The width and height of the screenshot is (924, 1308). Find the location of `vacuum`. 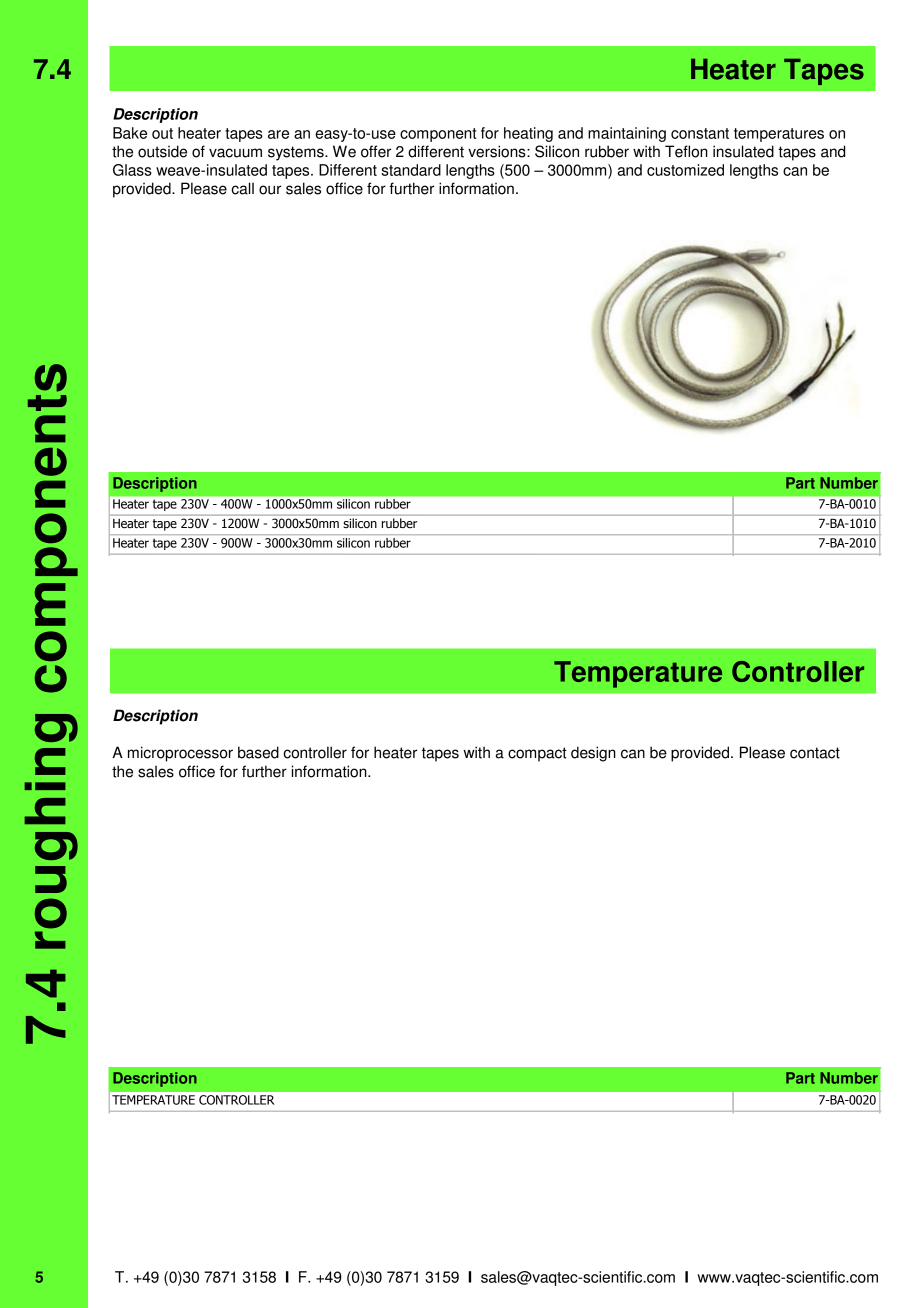

vacuum is located at coordinates (235, 153).
